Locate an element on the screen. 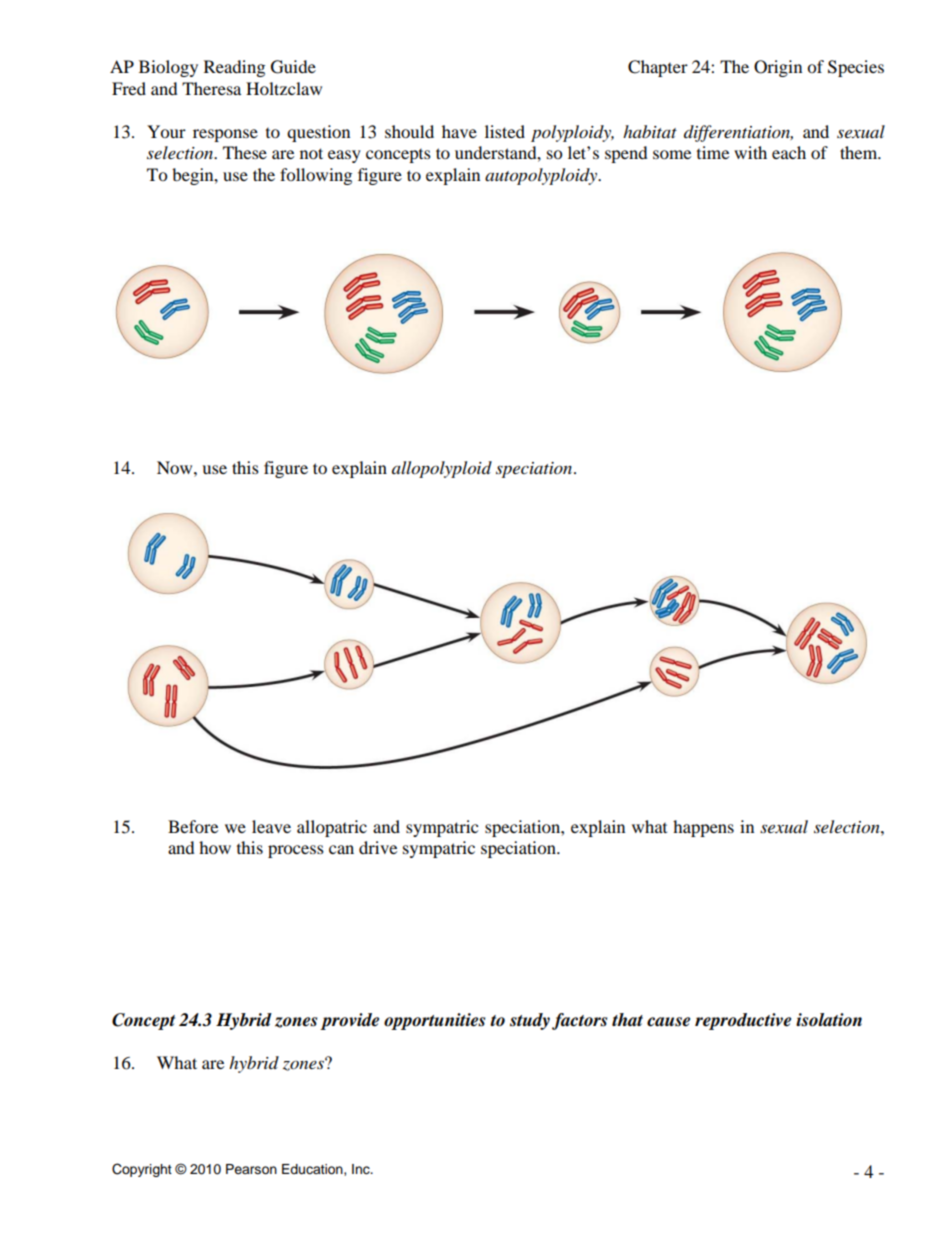  following is located at coordinates (316, 176).
